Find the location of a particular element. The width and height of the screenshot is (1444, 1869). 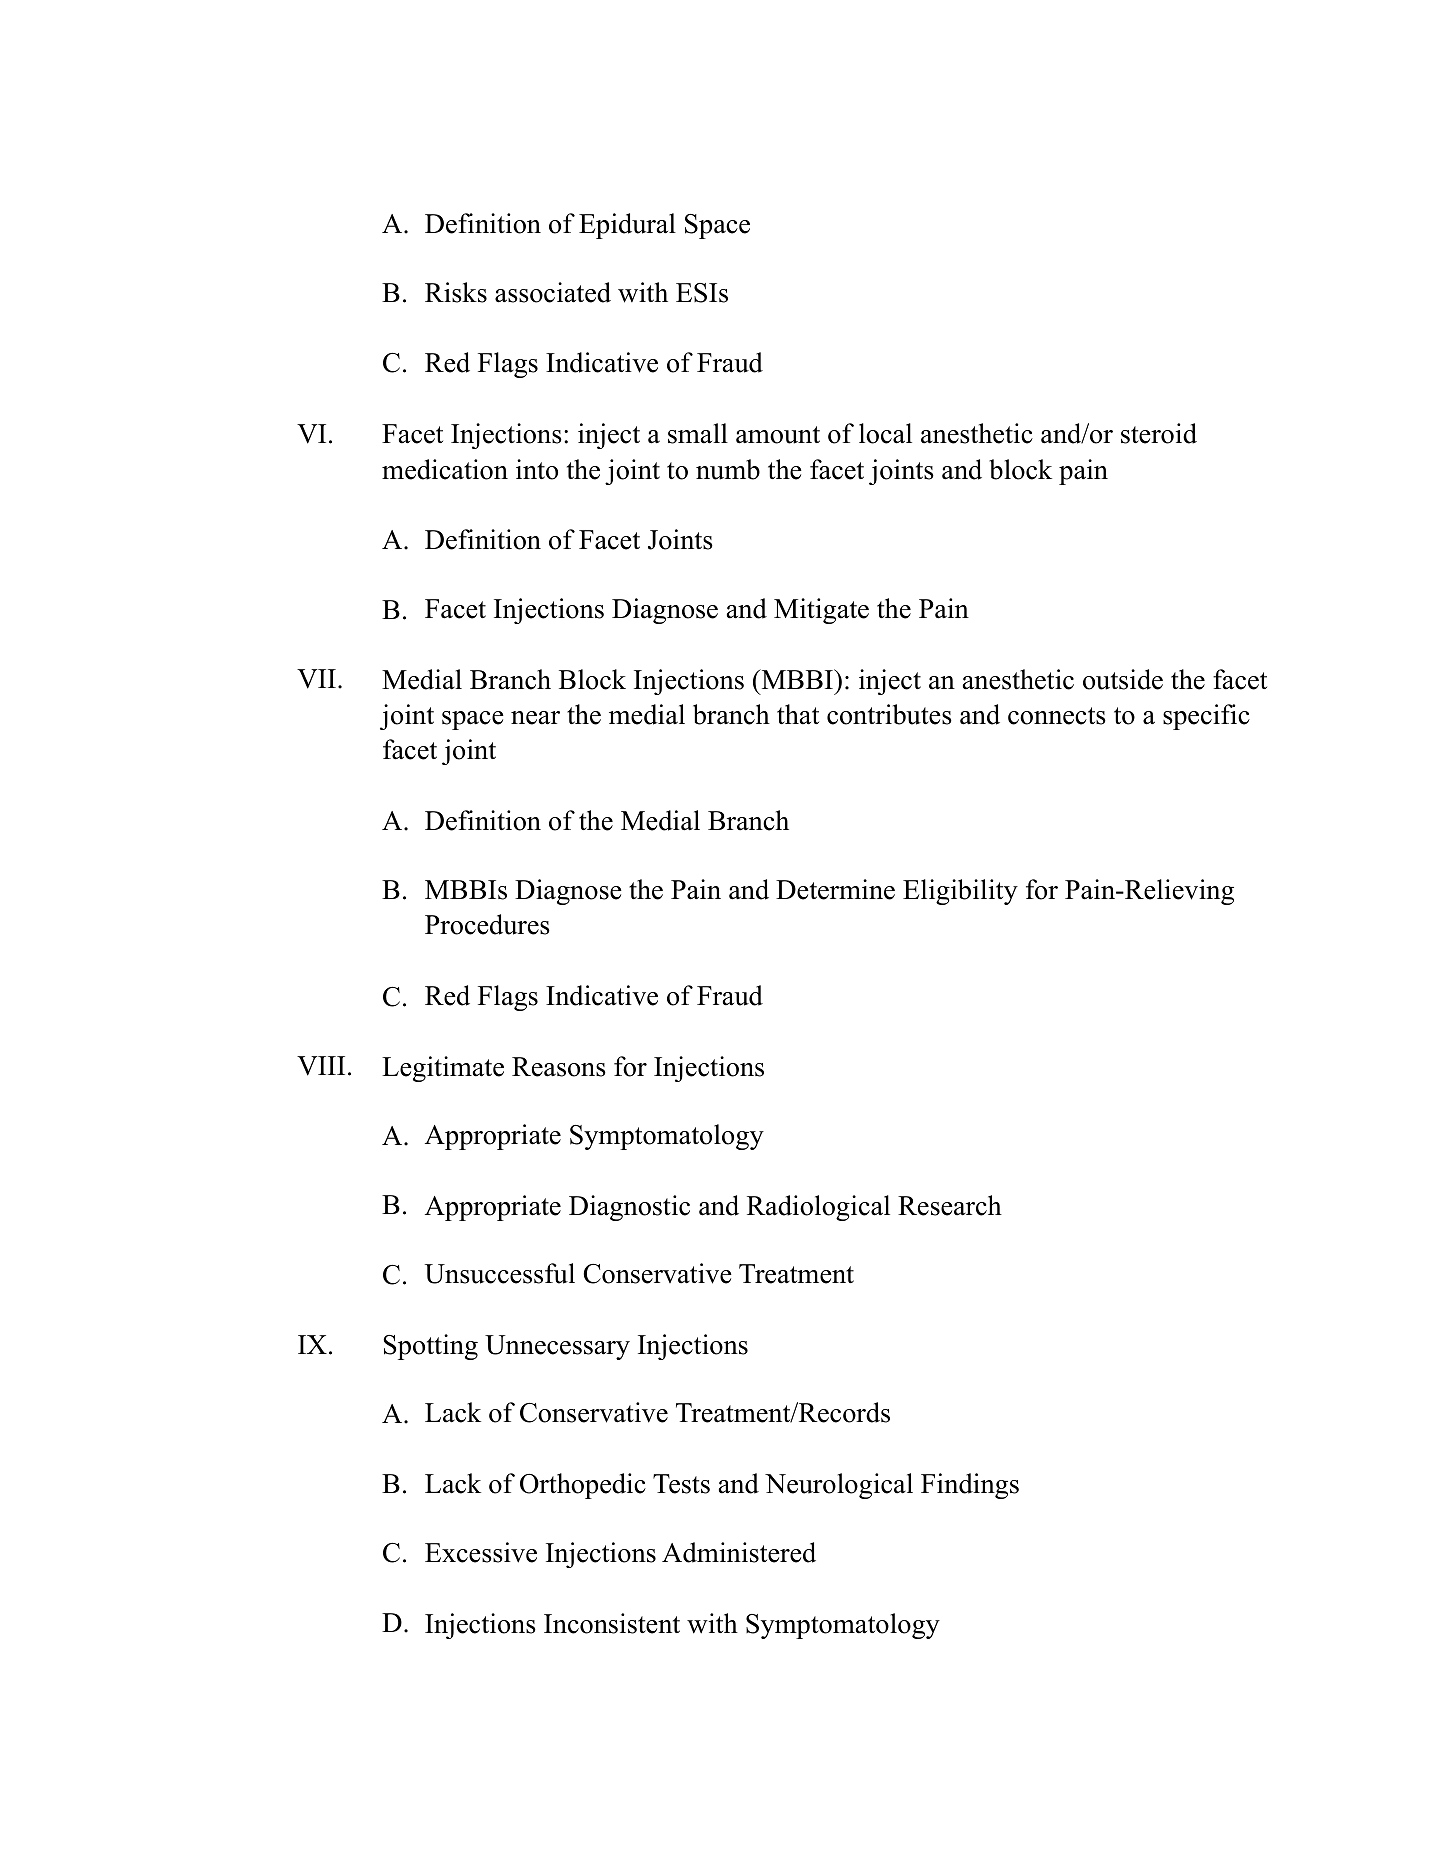

steroid is located at coordinates (1159, 433).
